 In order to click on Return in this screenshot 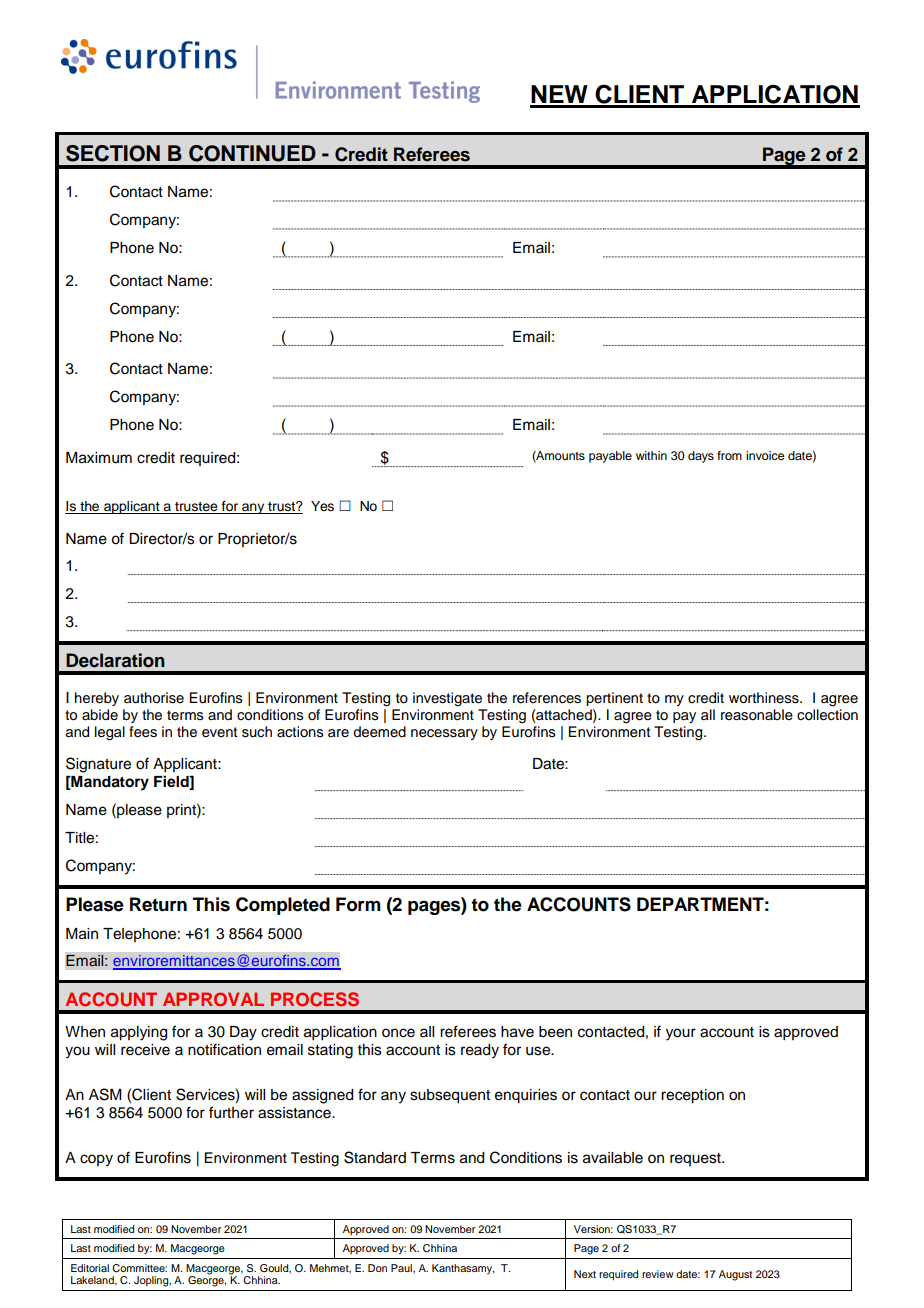, I will do `click(158, 904)`.
